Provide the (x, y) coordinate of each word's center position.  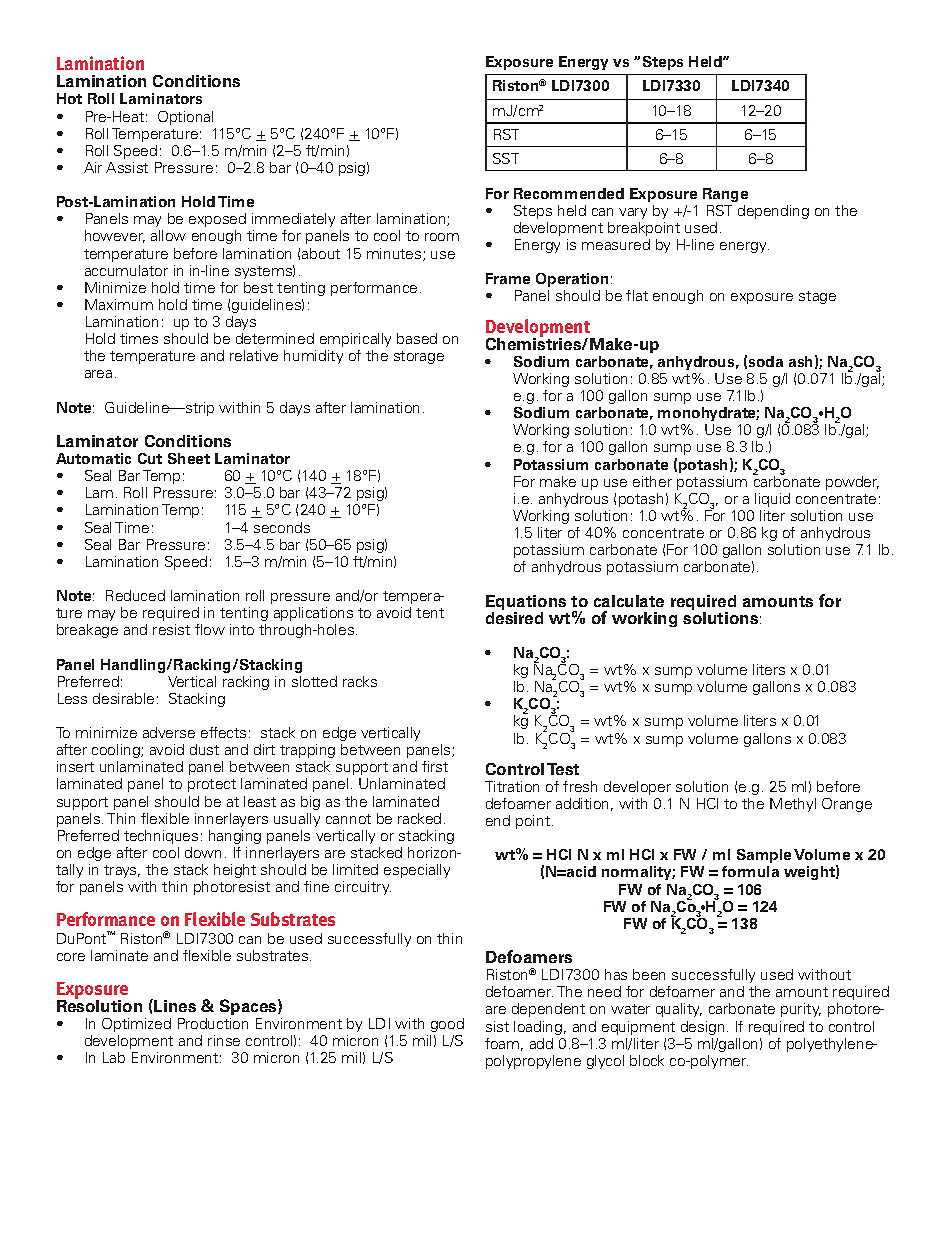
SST (506, 158)
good (447, 1025)
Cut (150, 458)
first (435, 766)
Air (93, 167)
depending (773, 212)
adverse (169, 732)
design (702, 1028)
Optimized (136, 1025)
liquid (772, 500)
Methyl (793, 805)
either (652, 481)
